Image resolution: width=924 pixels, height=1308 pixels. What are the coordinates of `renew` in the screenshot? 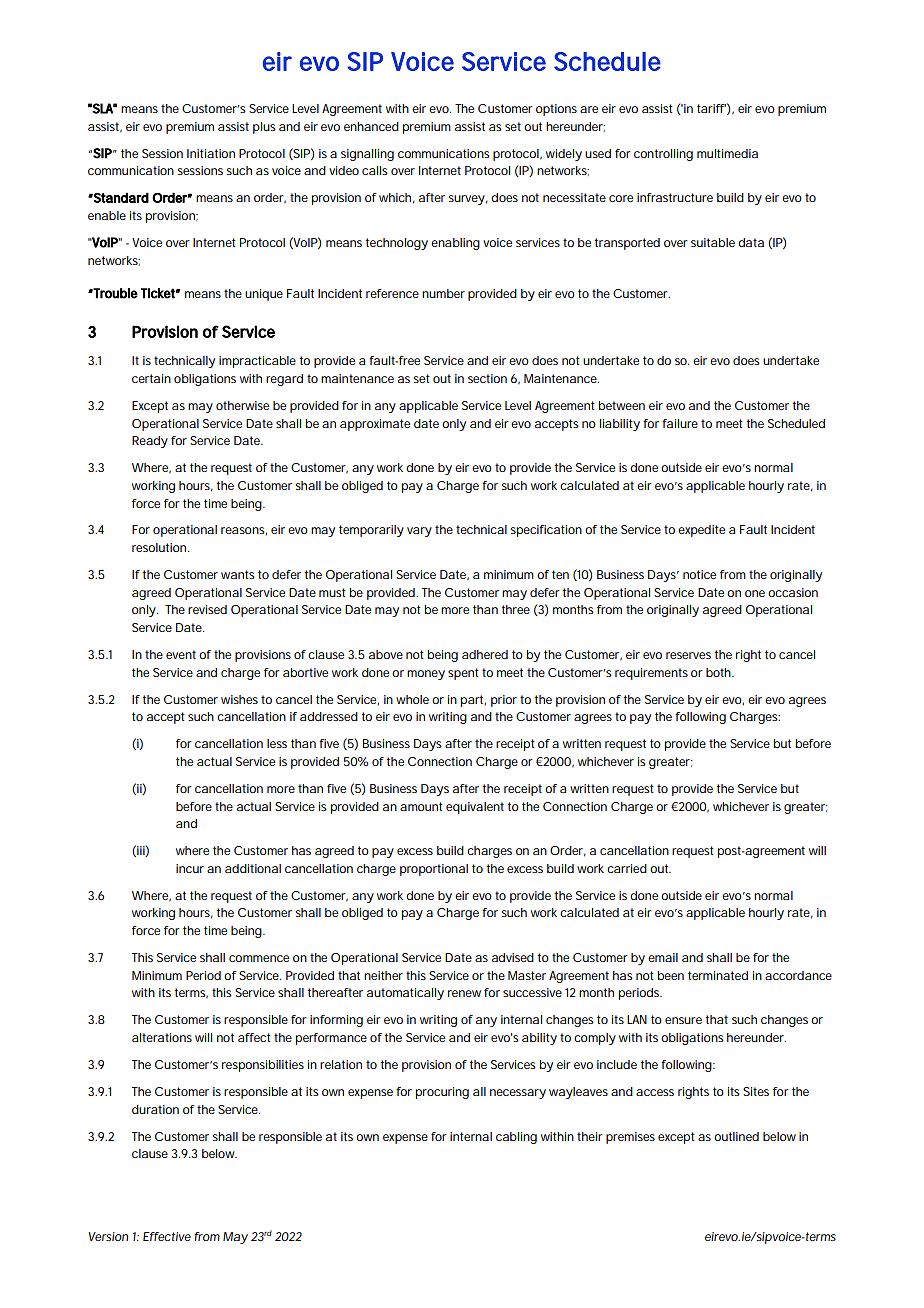 It's located at (464, 993).
